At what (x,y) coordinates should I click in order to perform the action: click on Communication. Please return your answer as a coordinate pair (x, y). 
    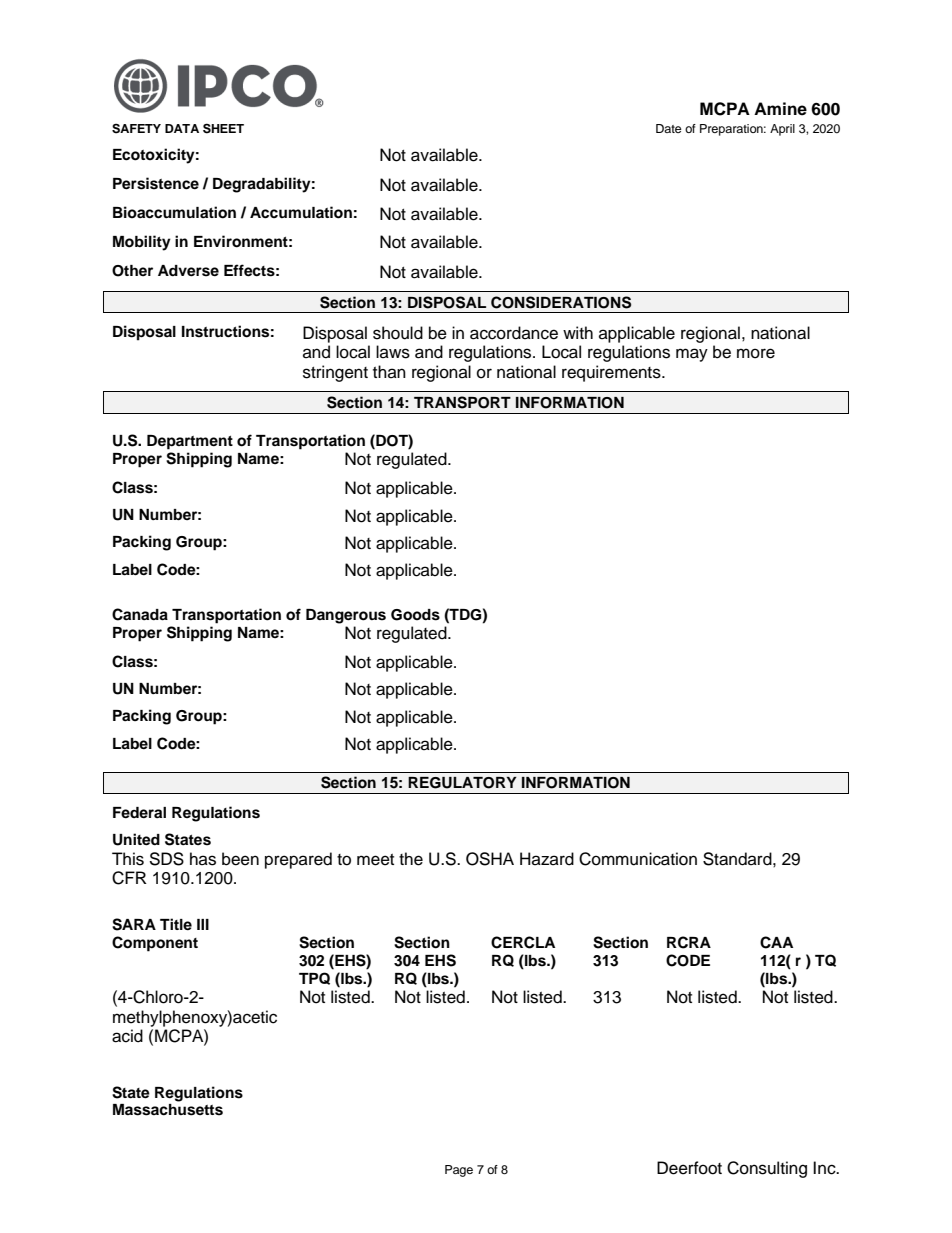
    Looking at the image, I should click on (638, 859).
